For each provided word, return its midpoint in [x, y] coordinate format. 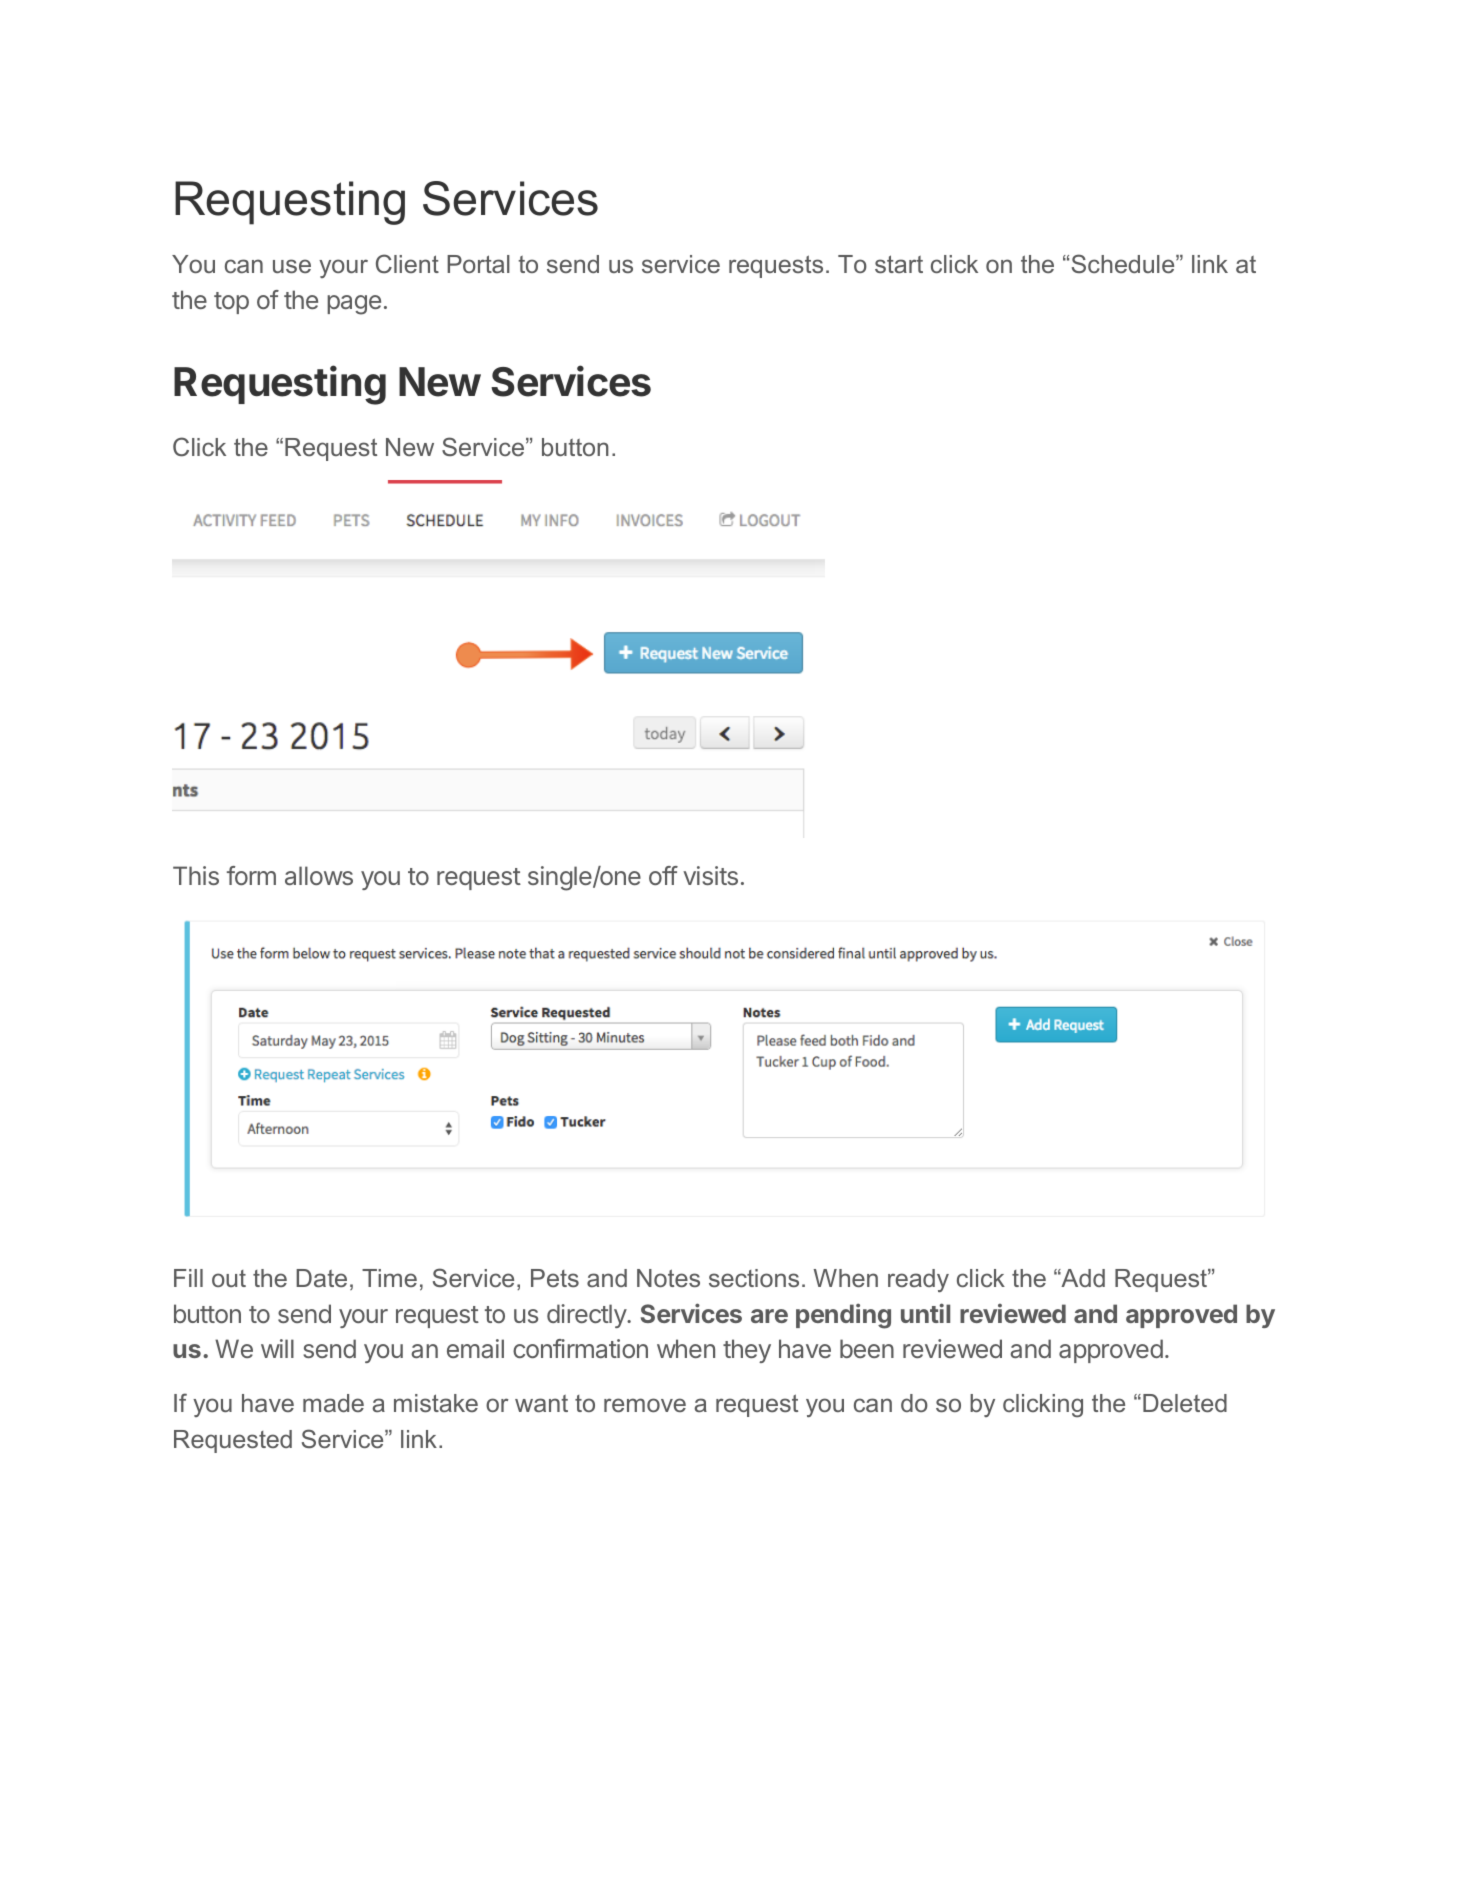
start [899, 264]
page [354, 305]
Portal [478, 264]
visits [710, 875]
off [663, 875]
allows [319, 875]
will [277, 1348]
